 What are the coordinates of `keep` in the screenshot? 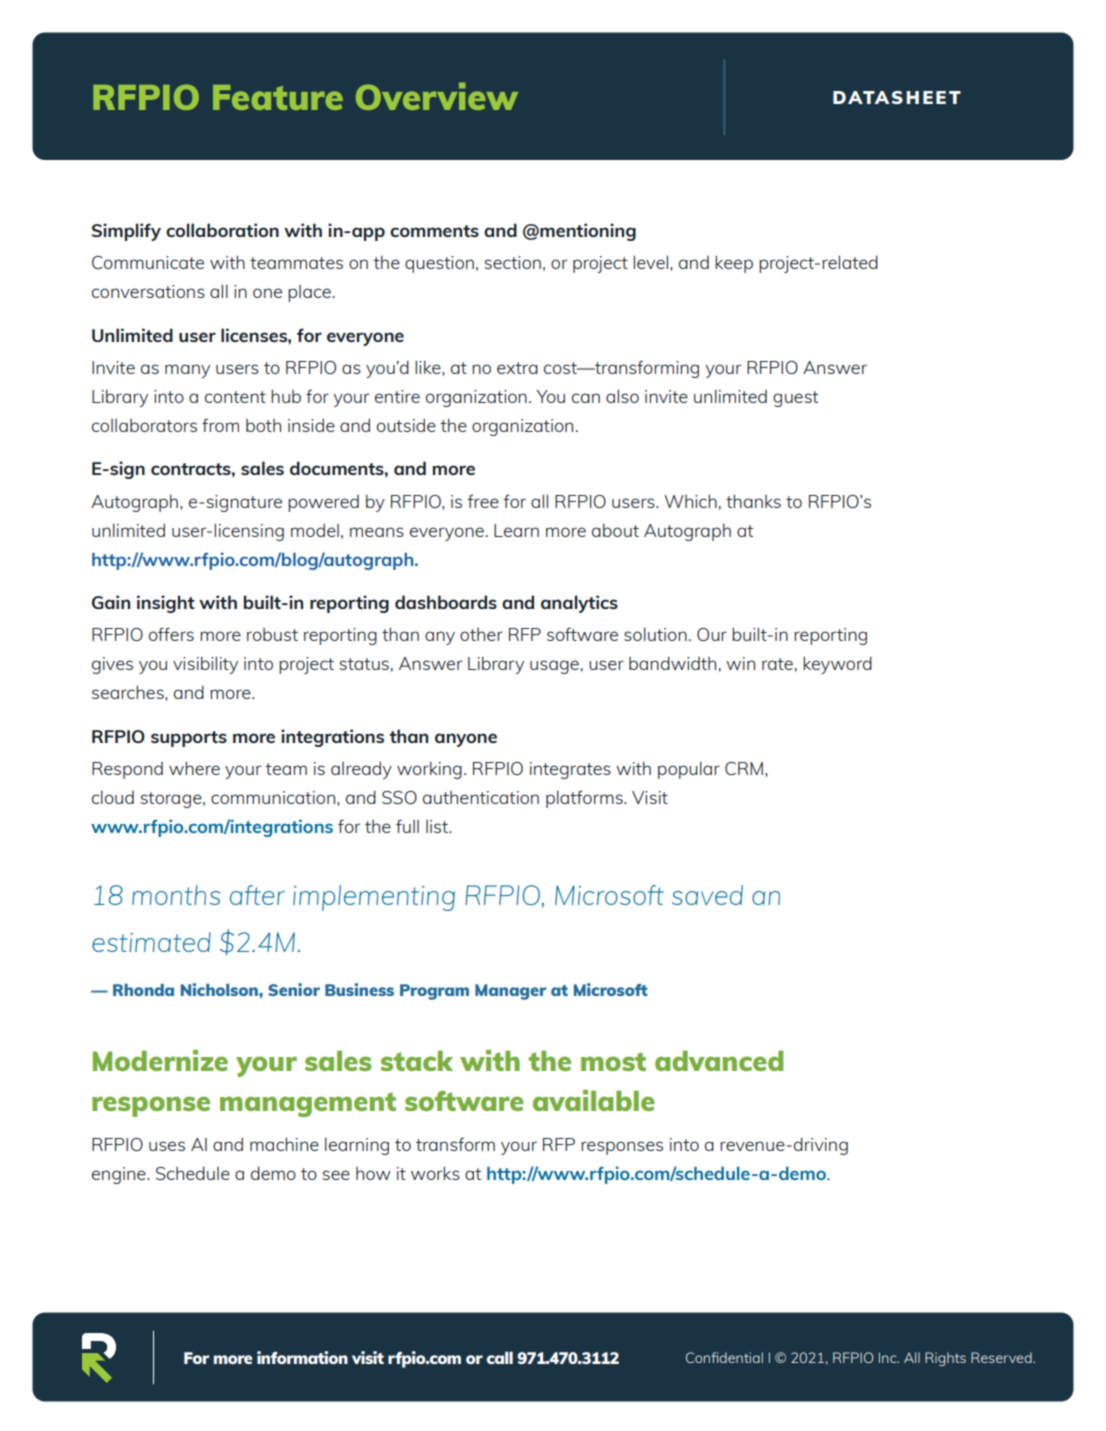 It's located at (734, 264).
